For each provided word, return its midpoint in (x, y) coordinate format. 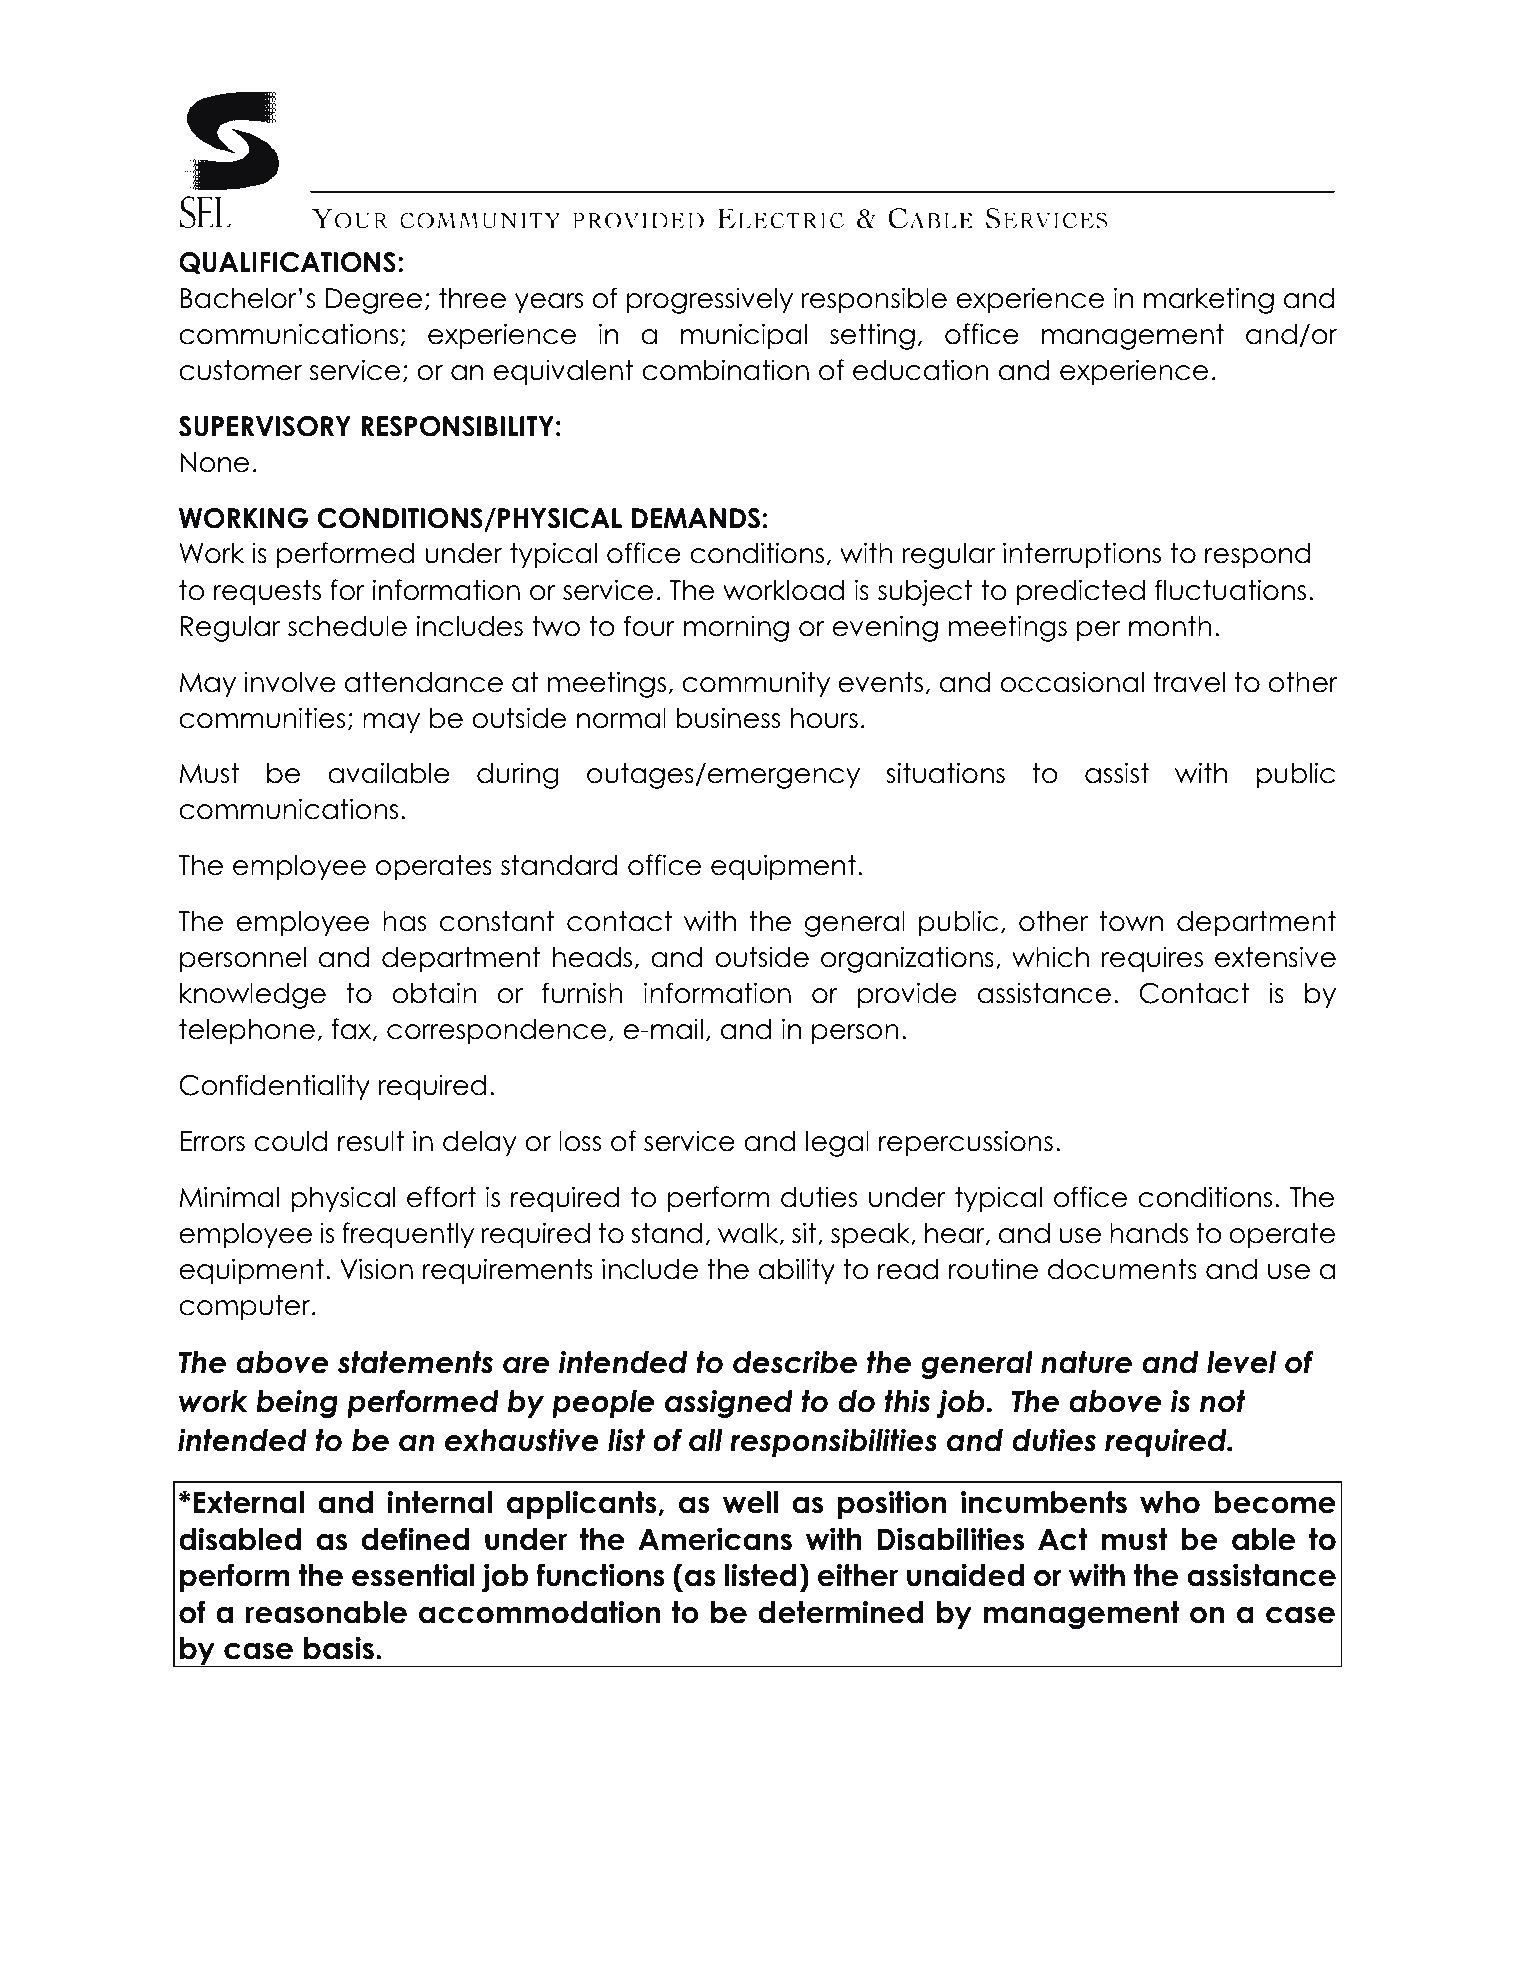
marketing (1209, 300)
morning (736, 628)
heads (592, 957)
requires (1152, 959)
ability (797, 1271)
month (1170, 626)
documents (1122, 1269)
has (404, 921)
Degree (374, 301)
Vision (376, 1269)
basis (339, 1648)
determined (841, 1612)
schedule (347, 626)
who (1170, 1502)
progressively (710, 300)
